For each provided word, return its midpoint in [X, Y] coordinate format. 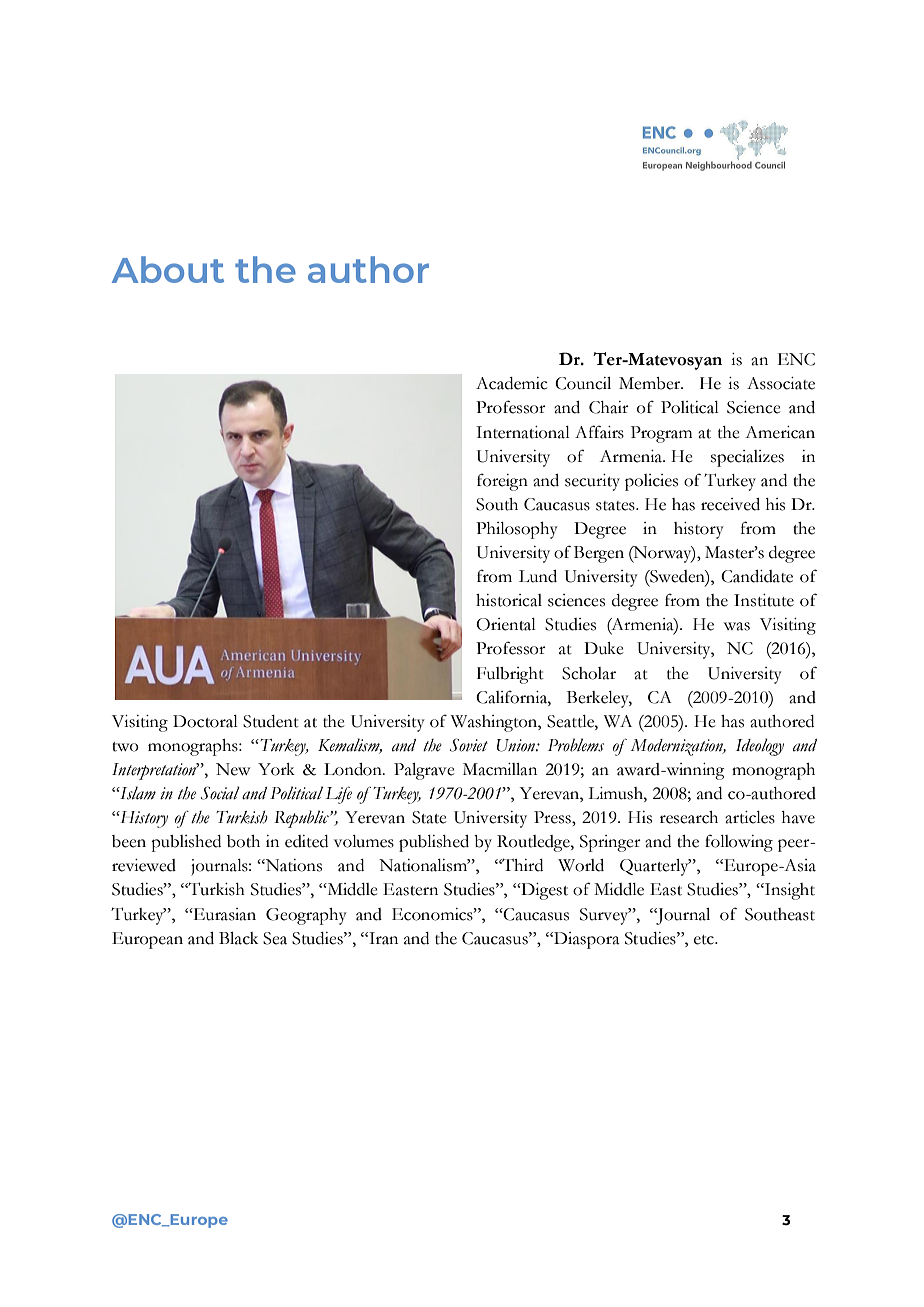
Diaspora [586, 940]
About [168, 269]
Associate [781, 383]
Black [238, 938]
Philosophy [517, 530]
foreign [502, 482]
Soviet [469, 745]
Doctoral [205, 721]
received [730, 504]
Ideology [760, 747]
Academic [512, 383]
